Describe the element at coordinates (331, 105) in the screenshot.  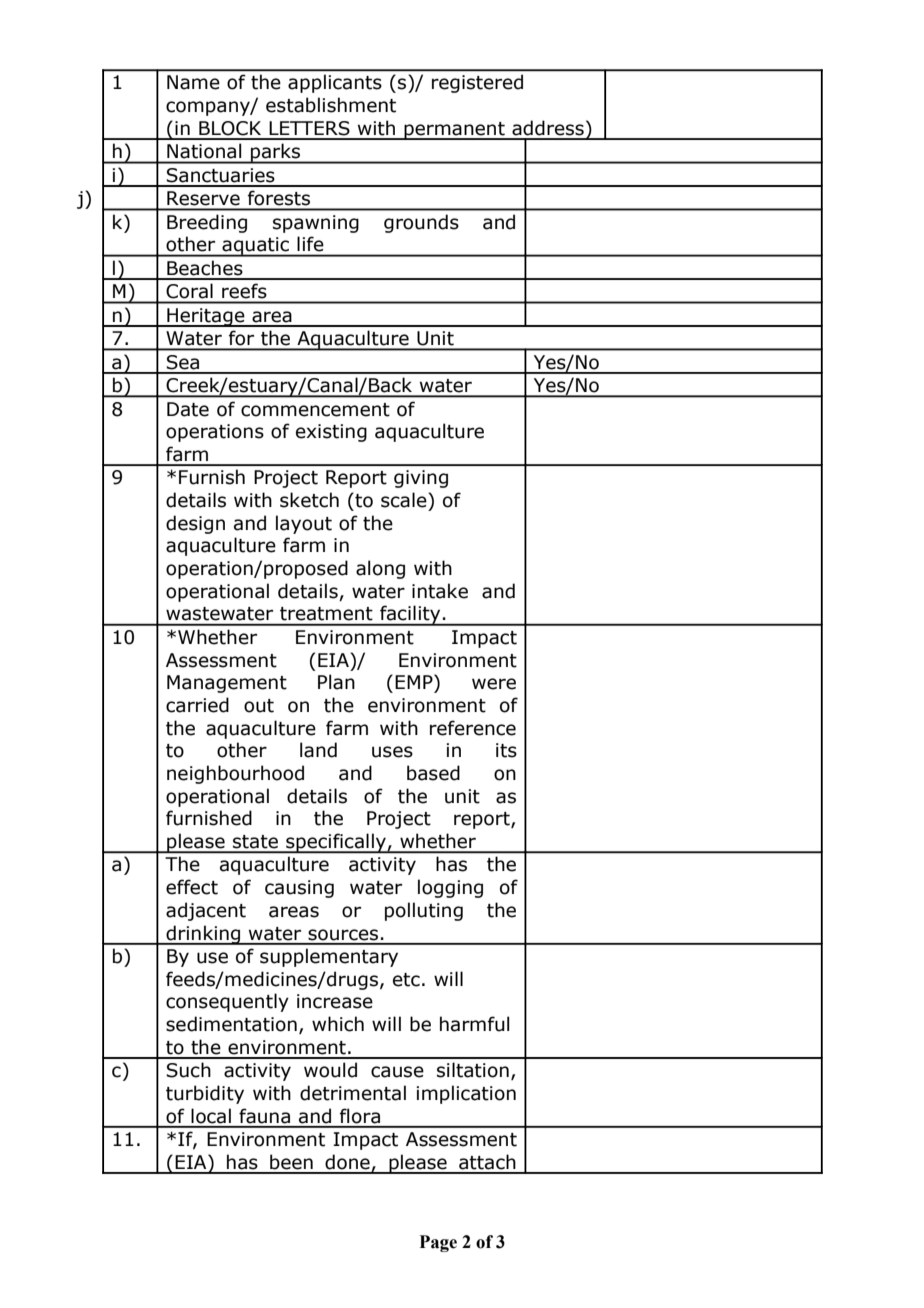
I see `establishment` at that location.
